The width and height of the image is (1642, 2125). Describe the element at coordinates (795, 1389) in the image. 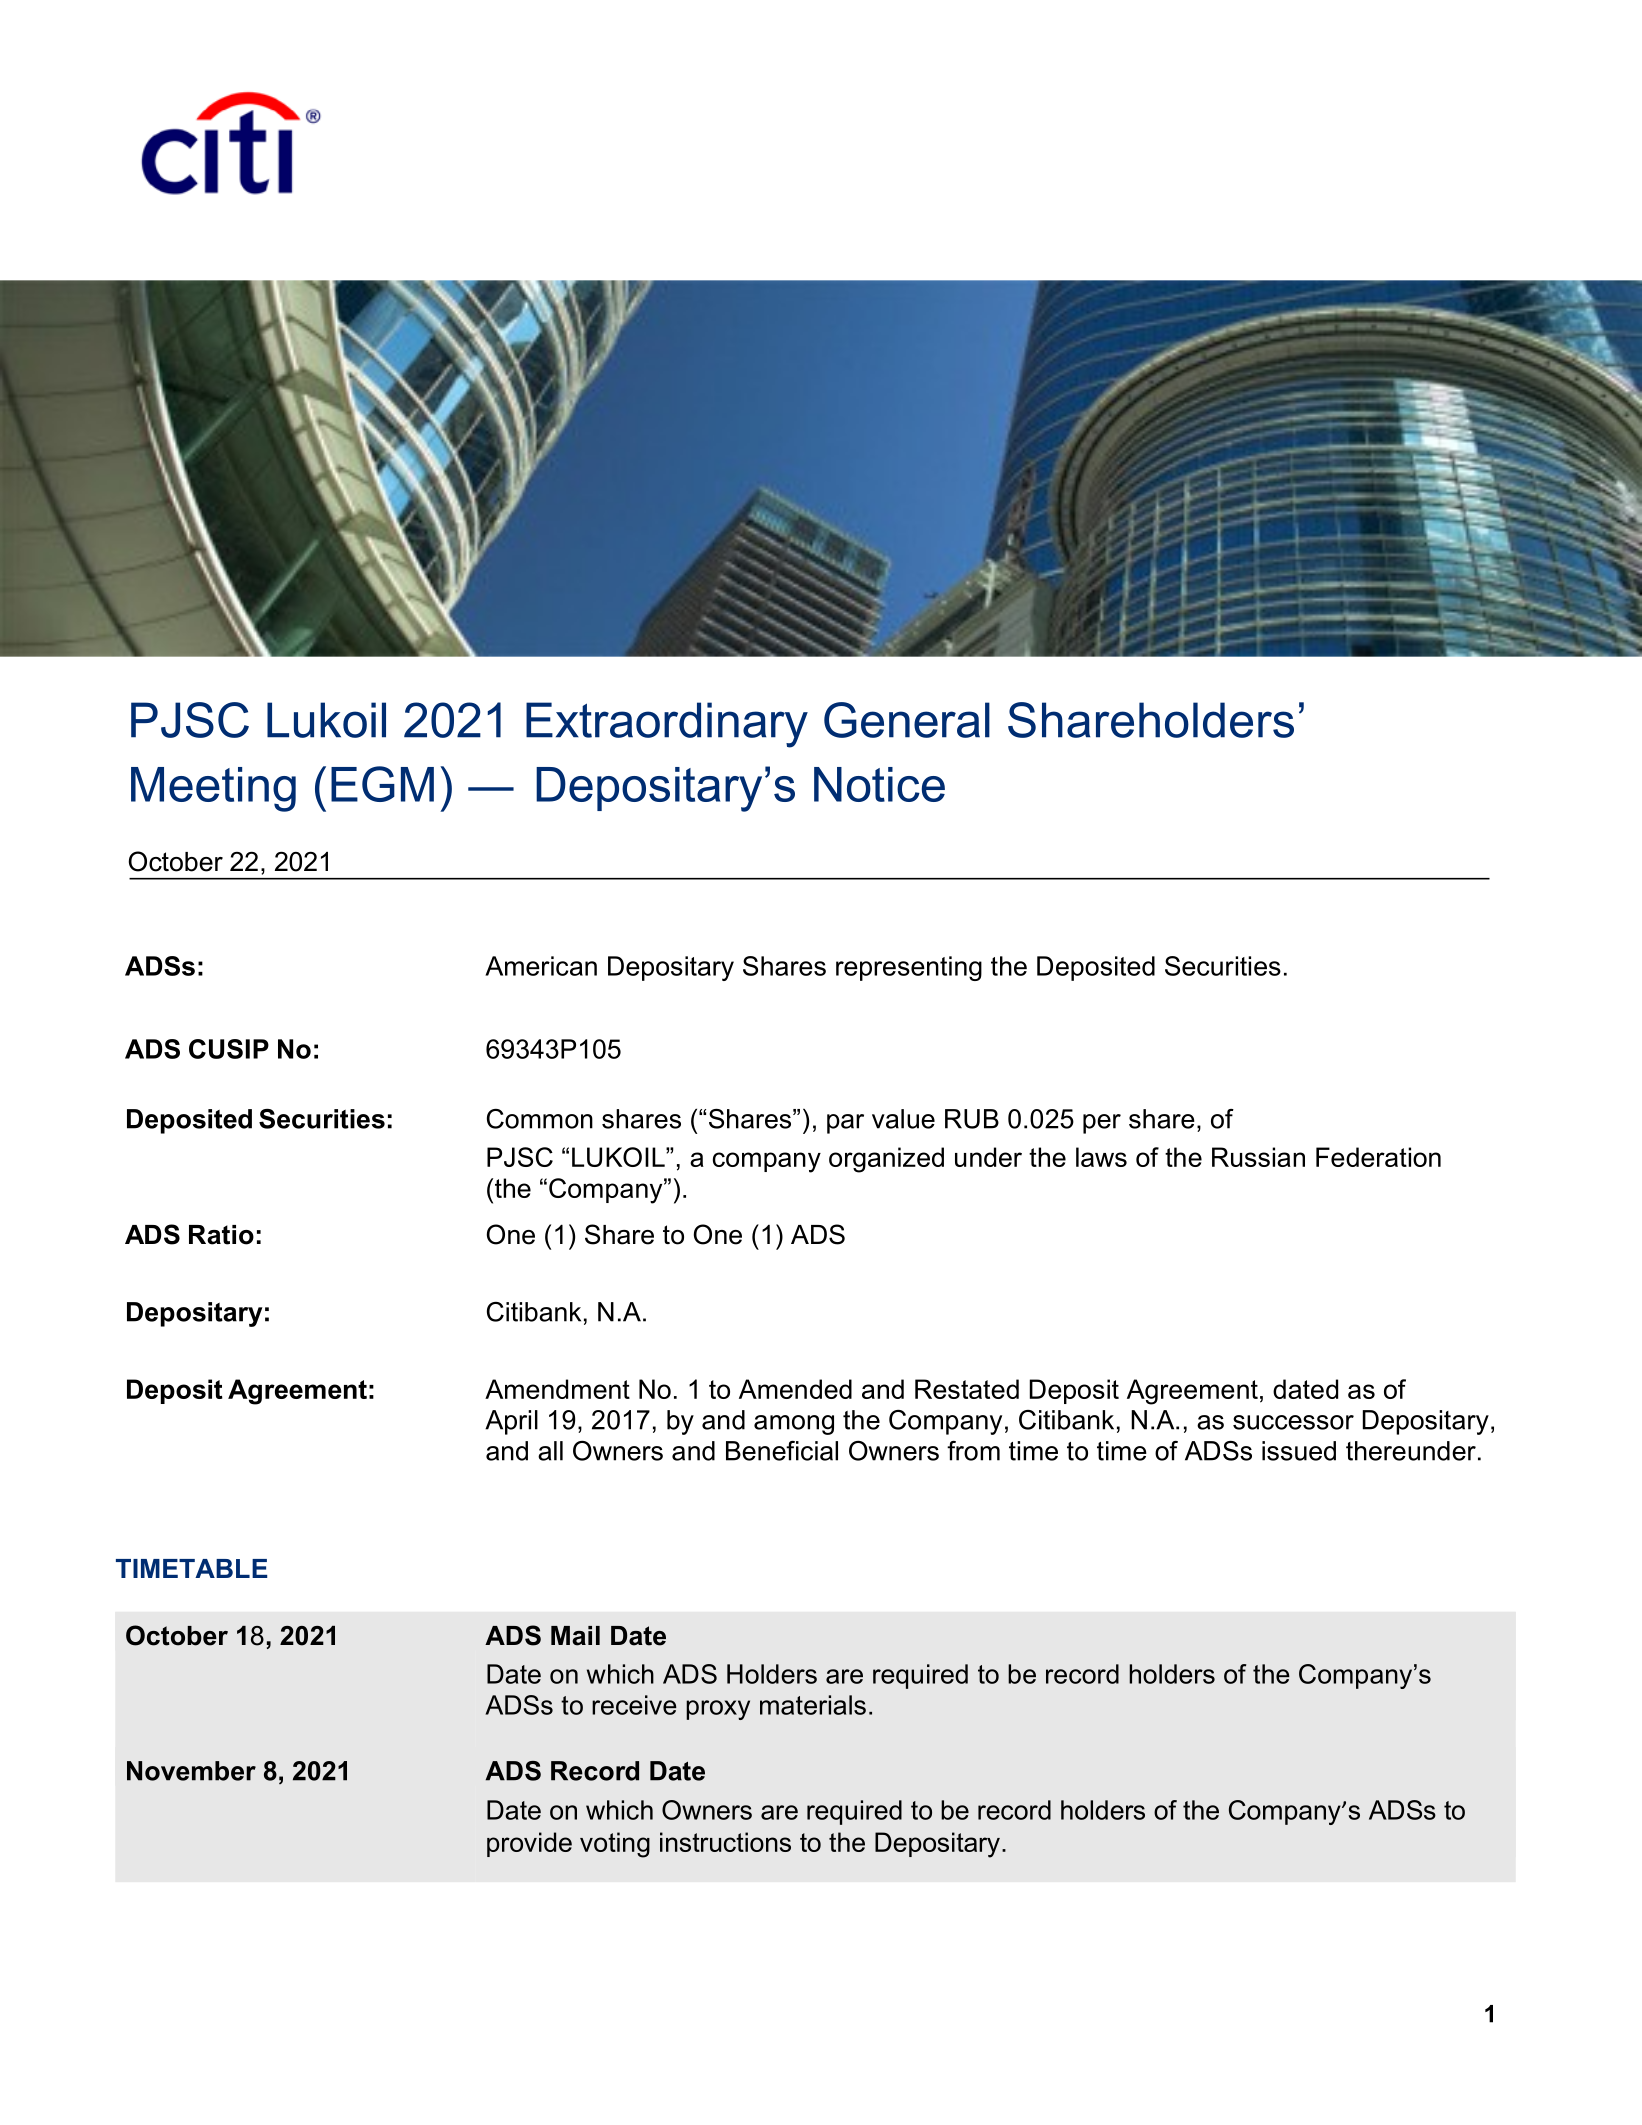

I see `Amended` at that location.
